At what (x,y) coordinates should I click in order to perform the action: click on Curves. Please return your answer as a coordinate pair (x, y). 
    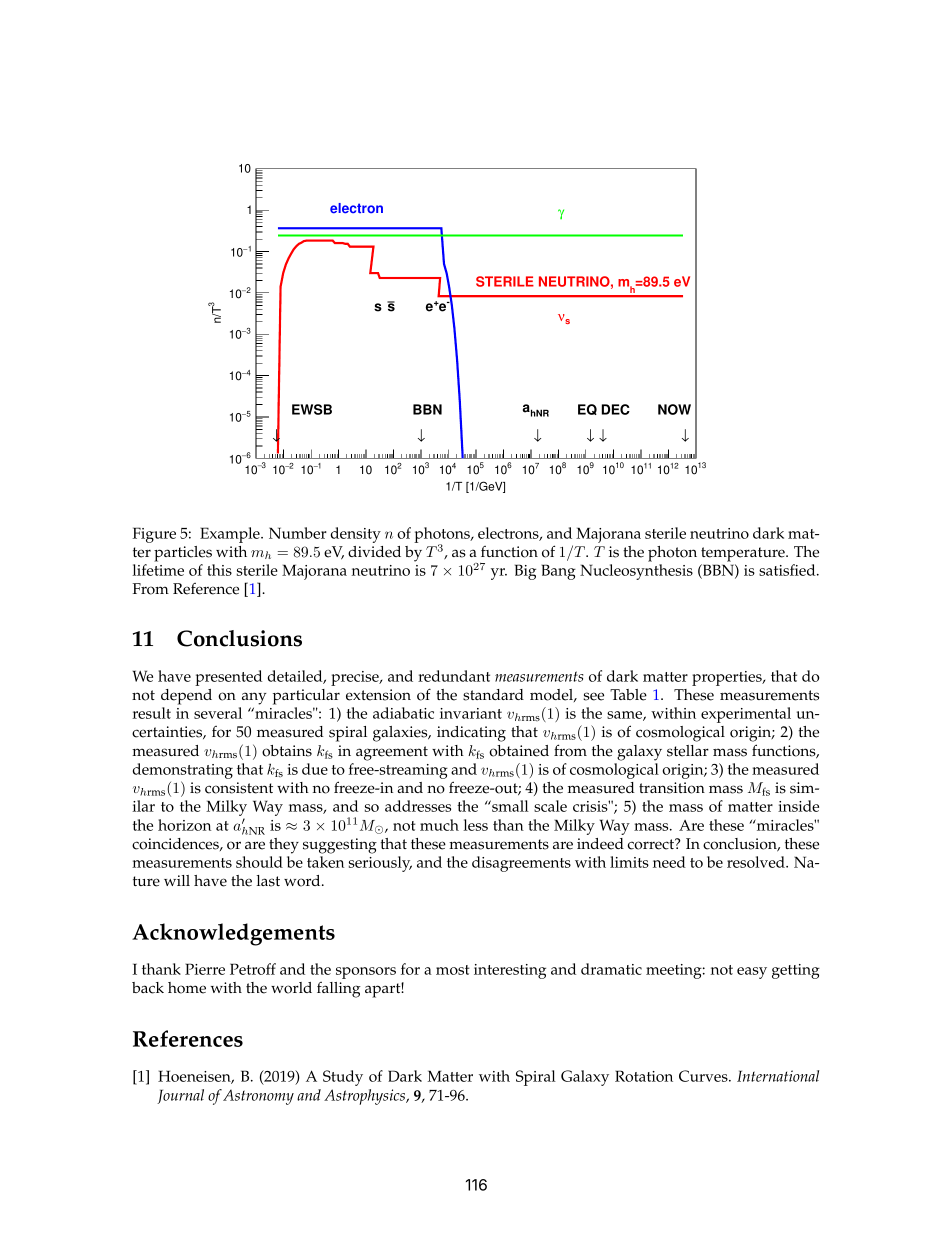
    Looking at the image, I should click on (704, 1076).
